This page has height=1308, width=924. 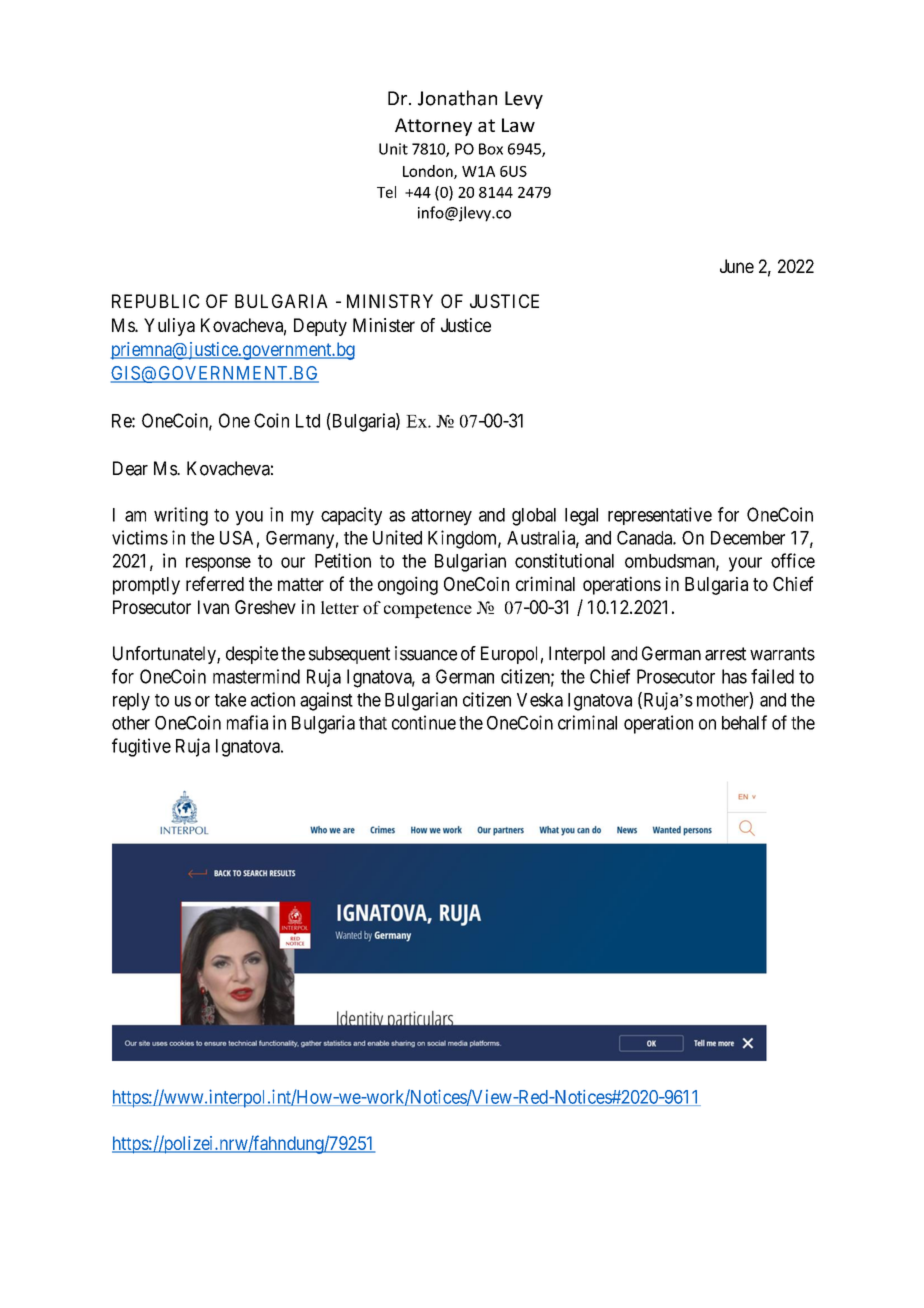 I want to click on continue, so click(x=424, y=722).
